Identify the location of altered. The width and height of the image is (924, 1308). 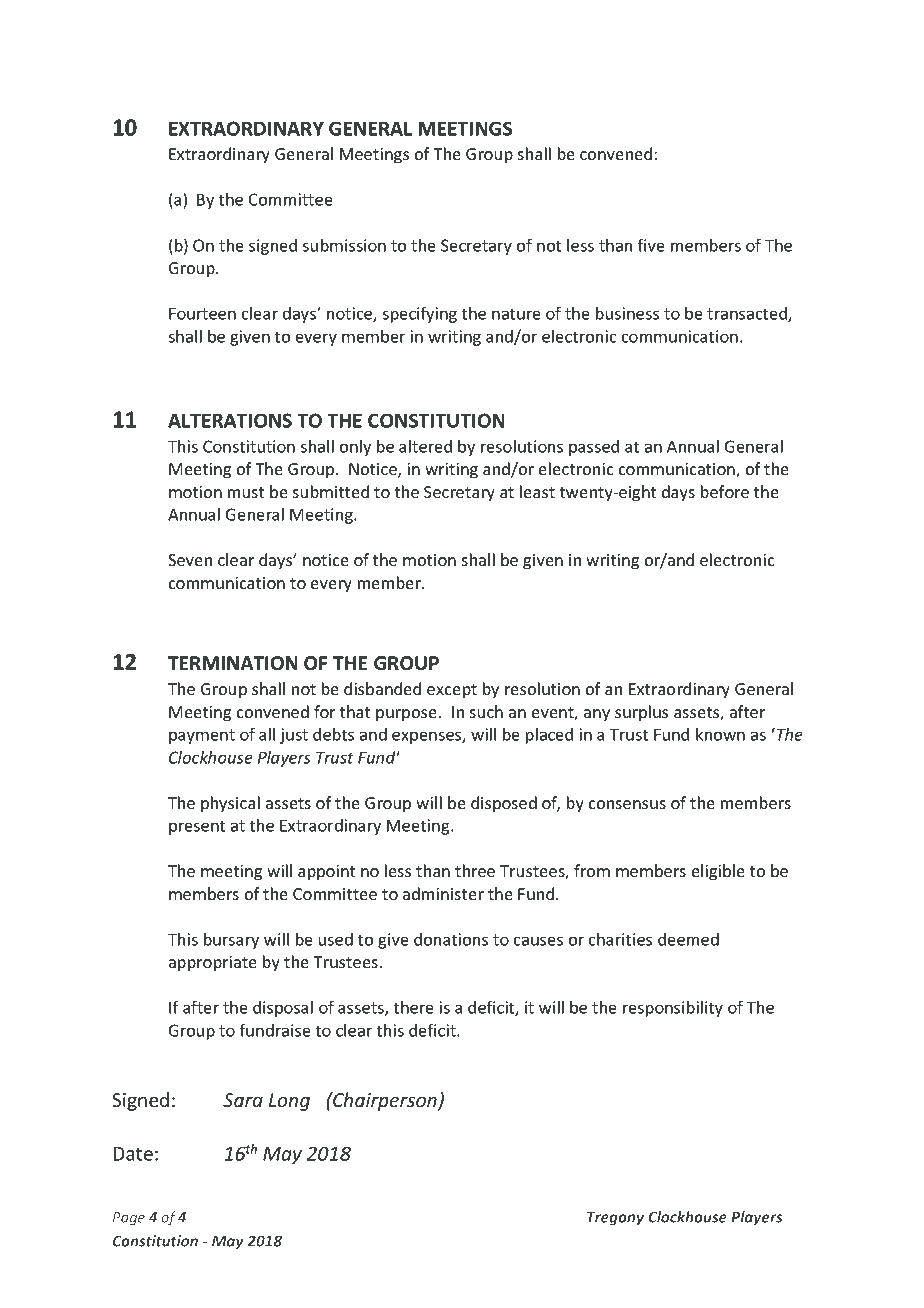
(425, 446).
